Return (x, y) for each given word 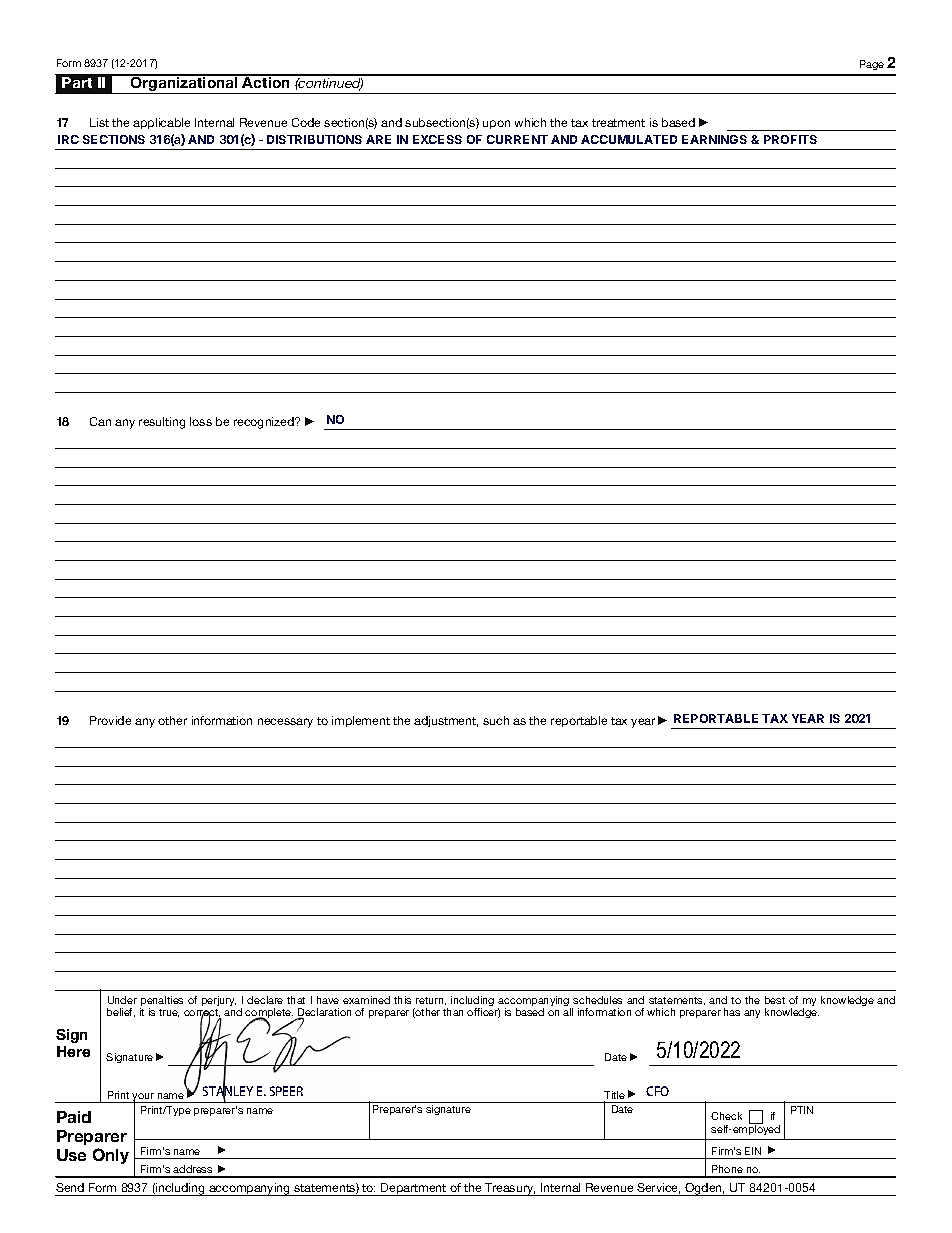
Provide (110, 720)
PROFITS (790, 139)
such (496, 720)
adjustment (446, 721)
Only (111, 1156)
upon (496, 124)
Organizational (184, 84)
